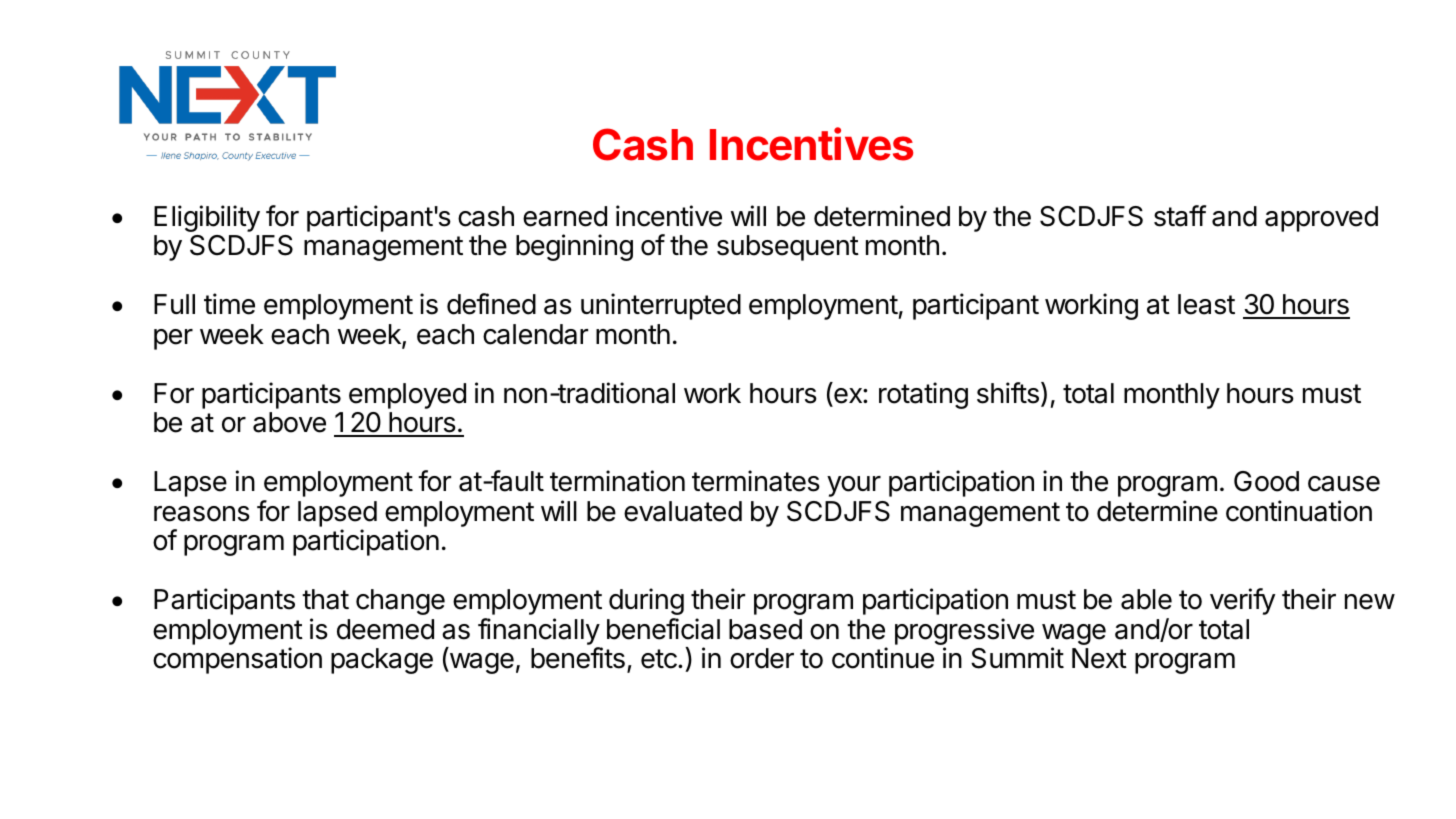  What do you see at coordinates (1299, 511) in the image?
I see `continuation` at bounding box center [1299, 511].
